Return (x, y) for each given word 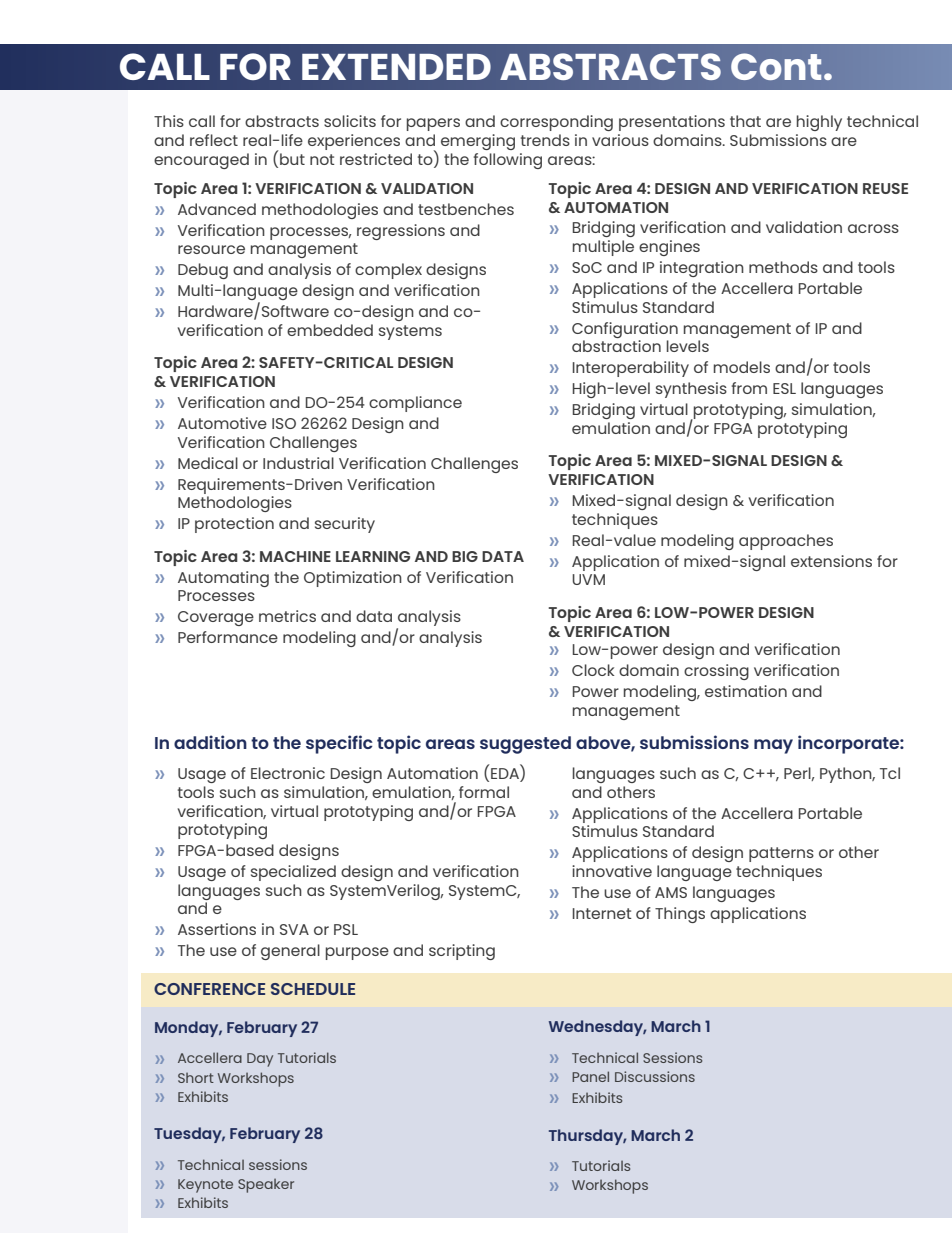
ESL (784, 388)
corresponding (556, 123)
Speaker (266, 1186)
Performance (228, 637)
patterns (781, 854)
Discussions (655, 1076)
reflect (214, 140)
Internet (602, 913)
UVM (588, 579)
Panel (590, 1076)
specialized (293, 873)
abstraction (616, 346)
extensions (831, 561)
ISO (284, 423)
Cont (776, 66)
